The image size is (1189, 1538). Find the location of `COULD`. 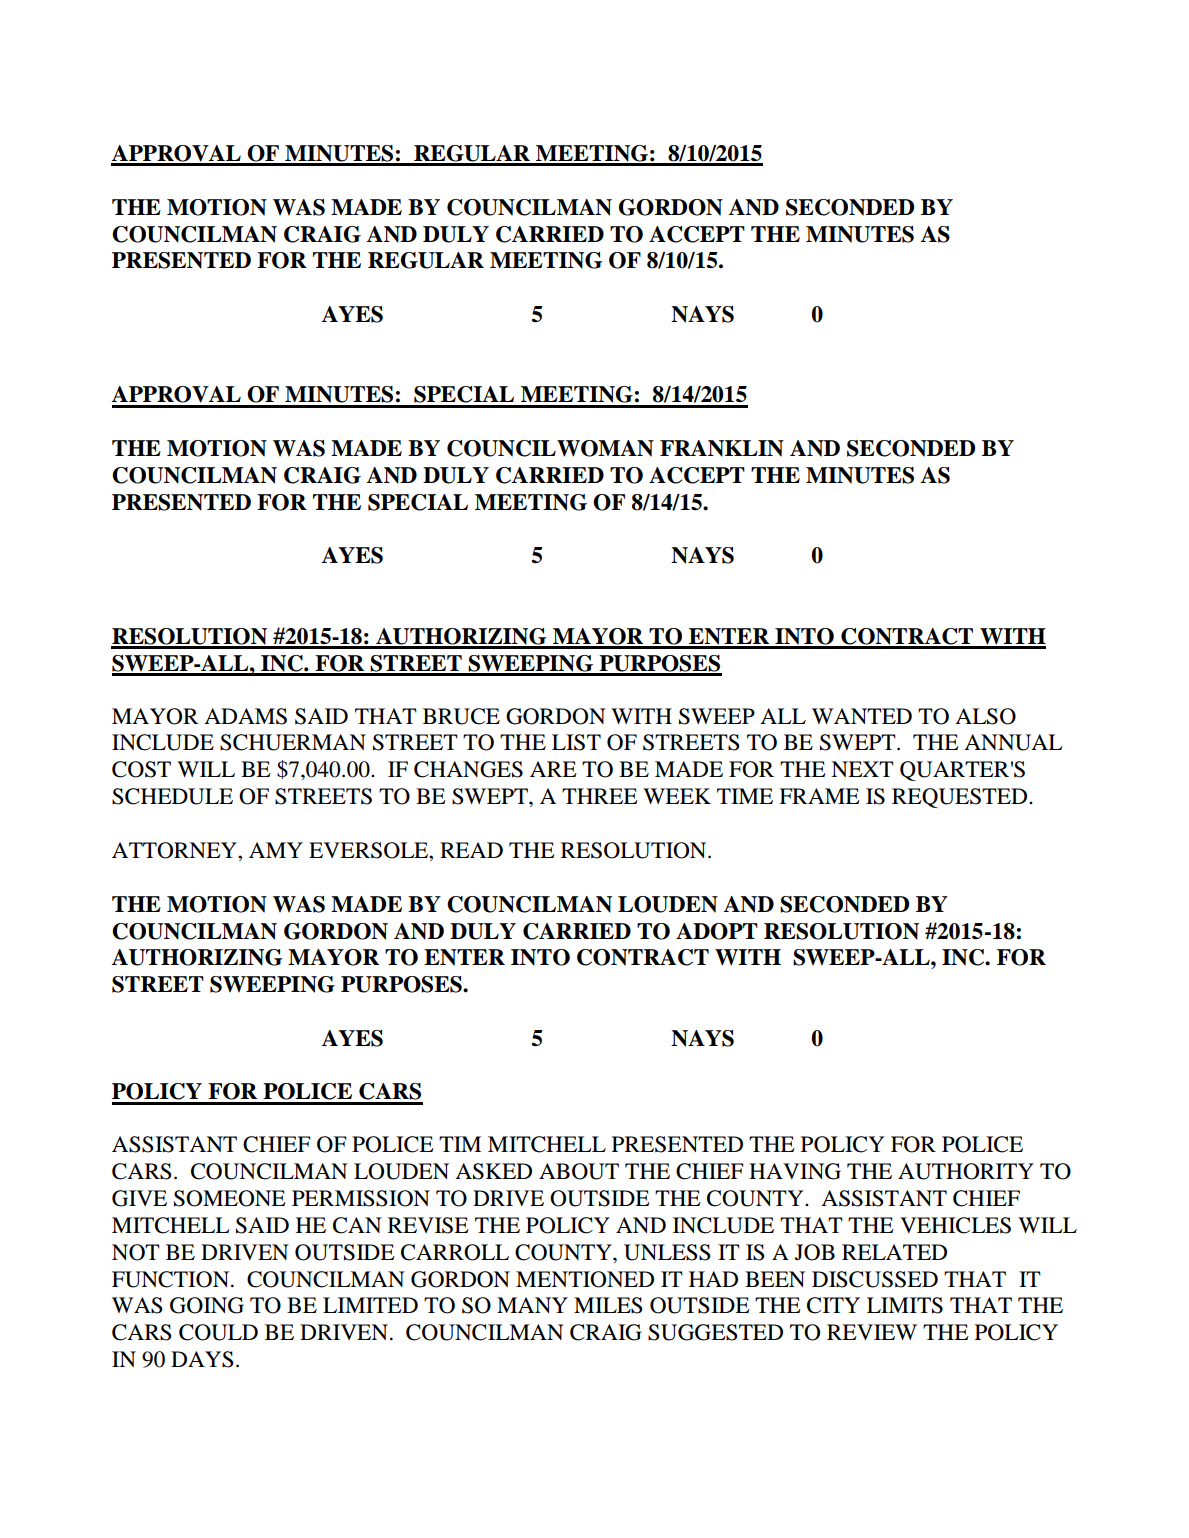

COULD is located at coordinates (218, 1332).
